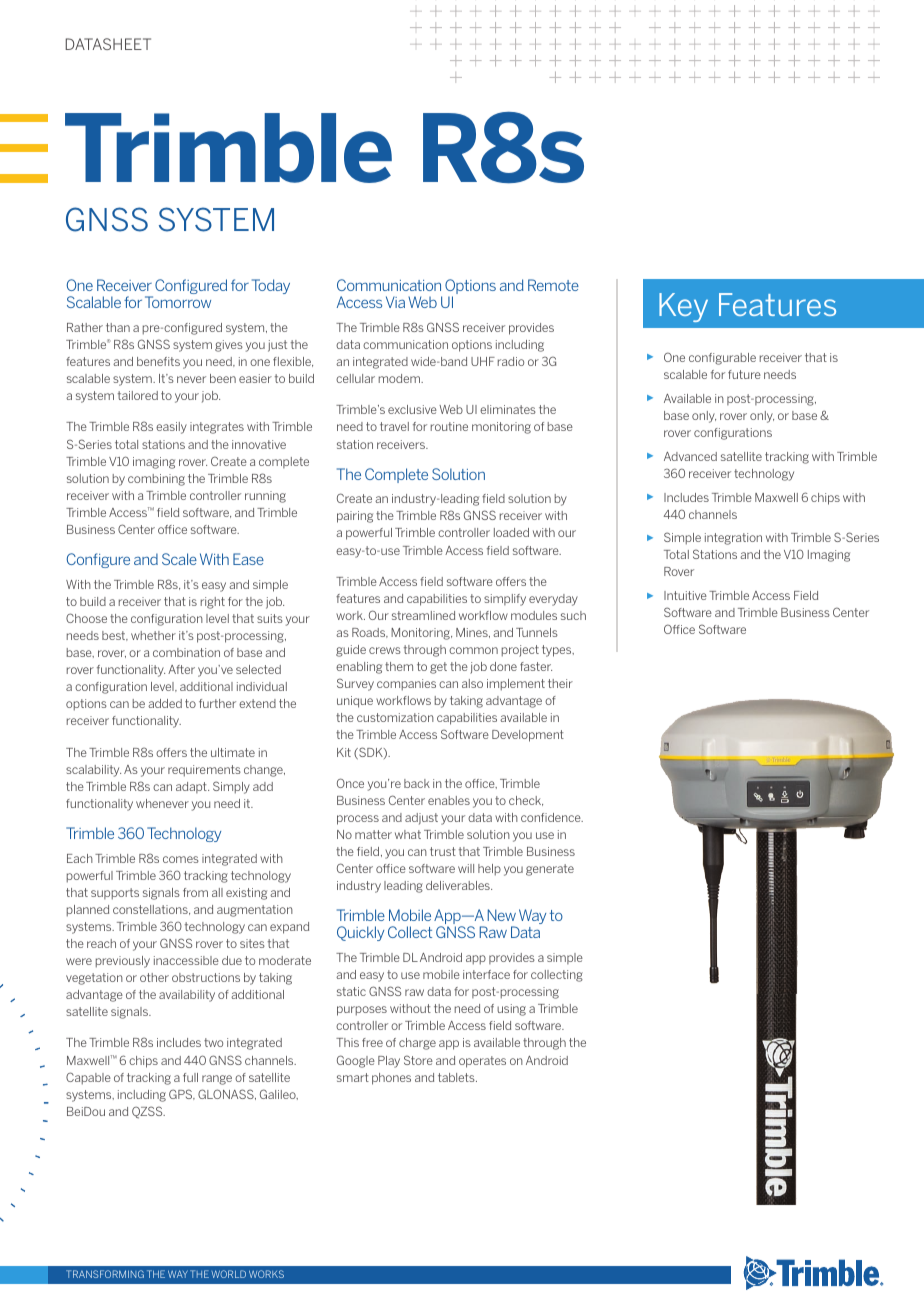  What do you see at coordinates (482, 1062) in the document?
I see `operates` at bounding box center [482, 1062].
